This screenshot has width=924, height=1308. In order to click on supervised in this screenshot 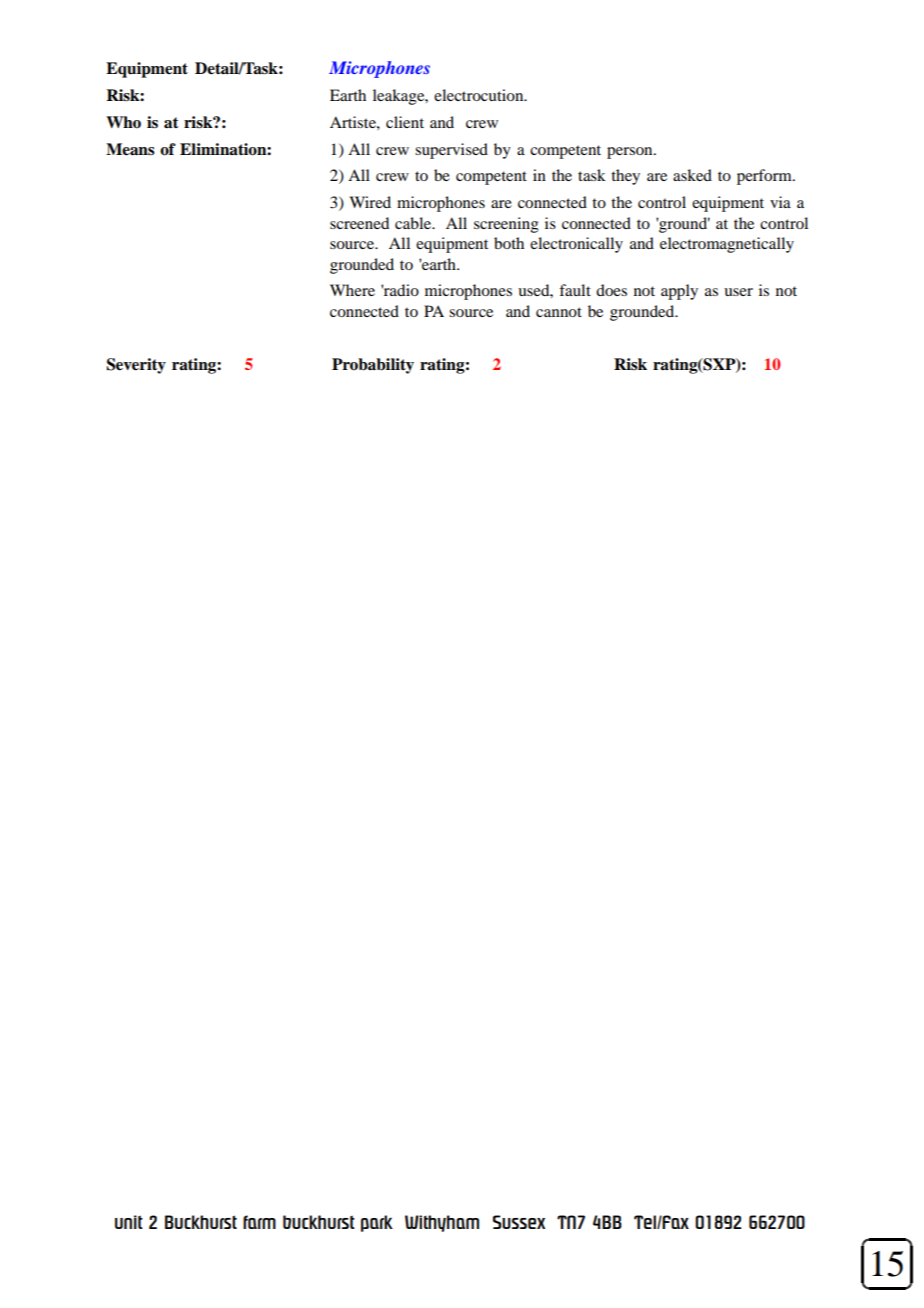, I will do `click(451, 151)`.
